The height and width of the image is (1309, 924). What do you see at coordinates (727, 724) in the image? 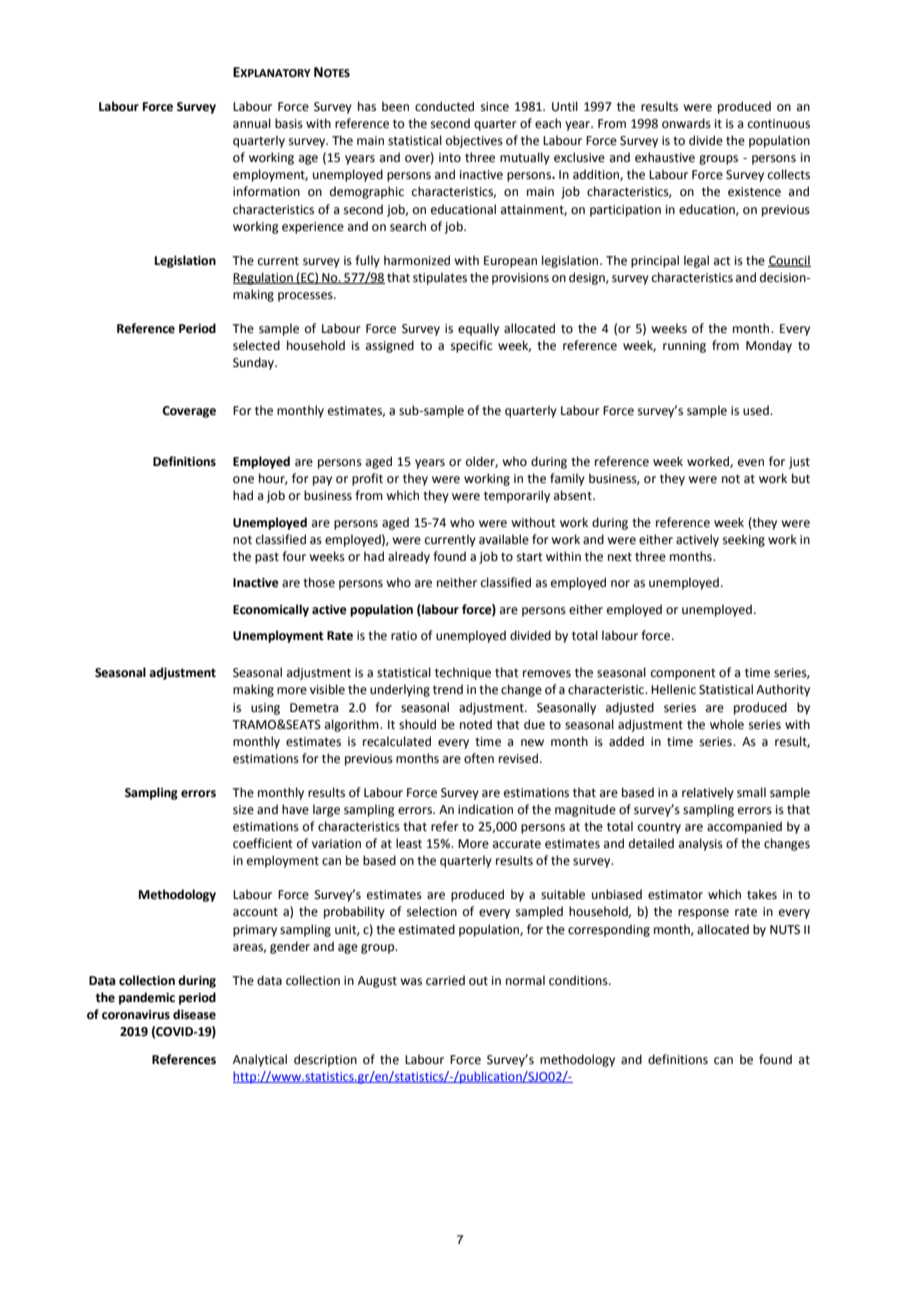
I see `whole` at bounding box center [727, 724].
